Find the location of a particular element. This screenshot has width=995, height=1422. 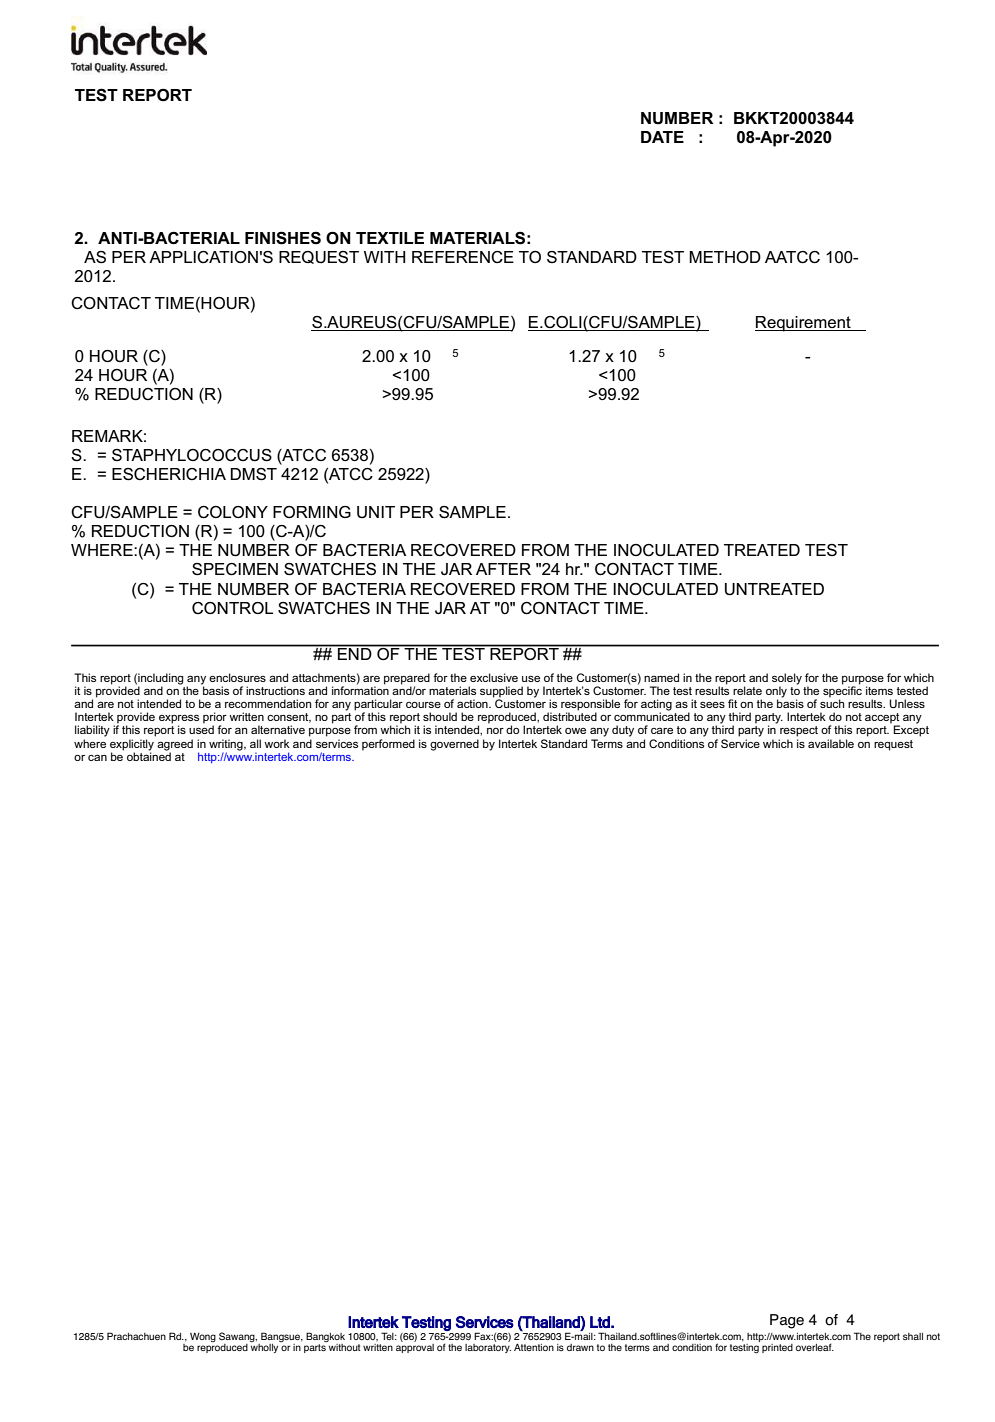

AFTER is located at coordinates (503, 569).
